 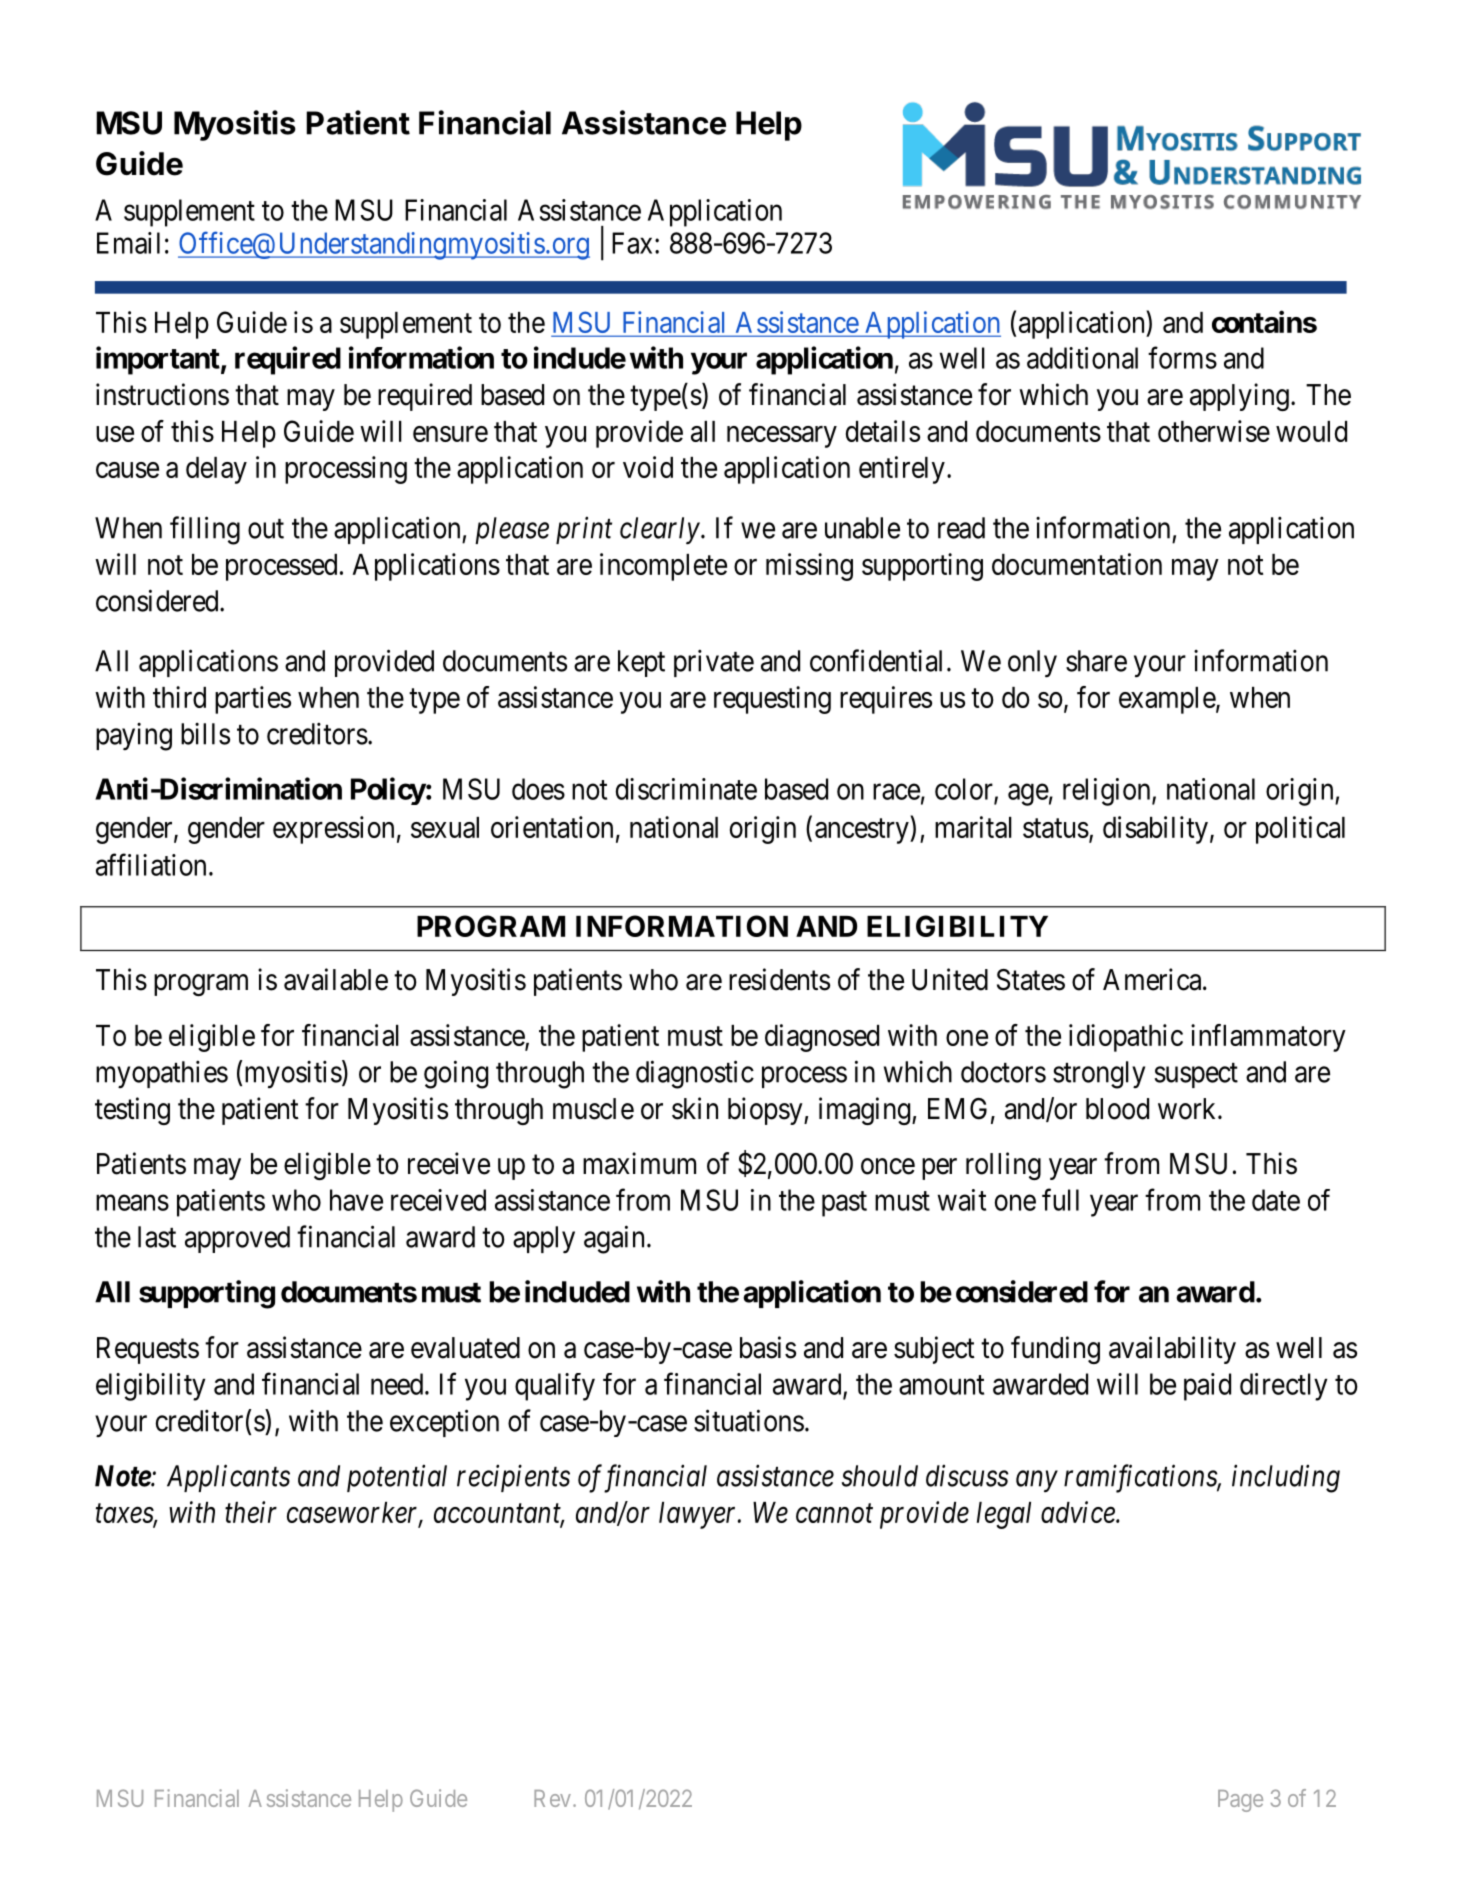 What do you see at coordinates (398, 1384) in the document?
I see `need` at bounding box center [398, 1384].
